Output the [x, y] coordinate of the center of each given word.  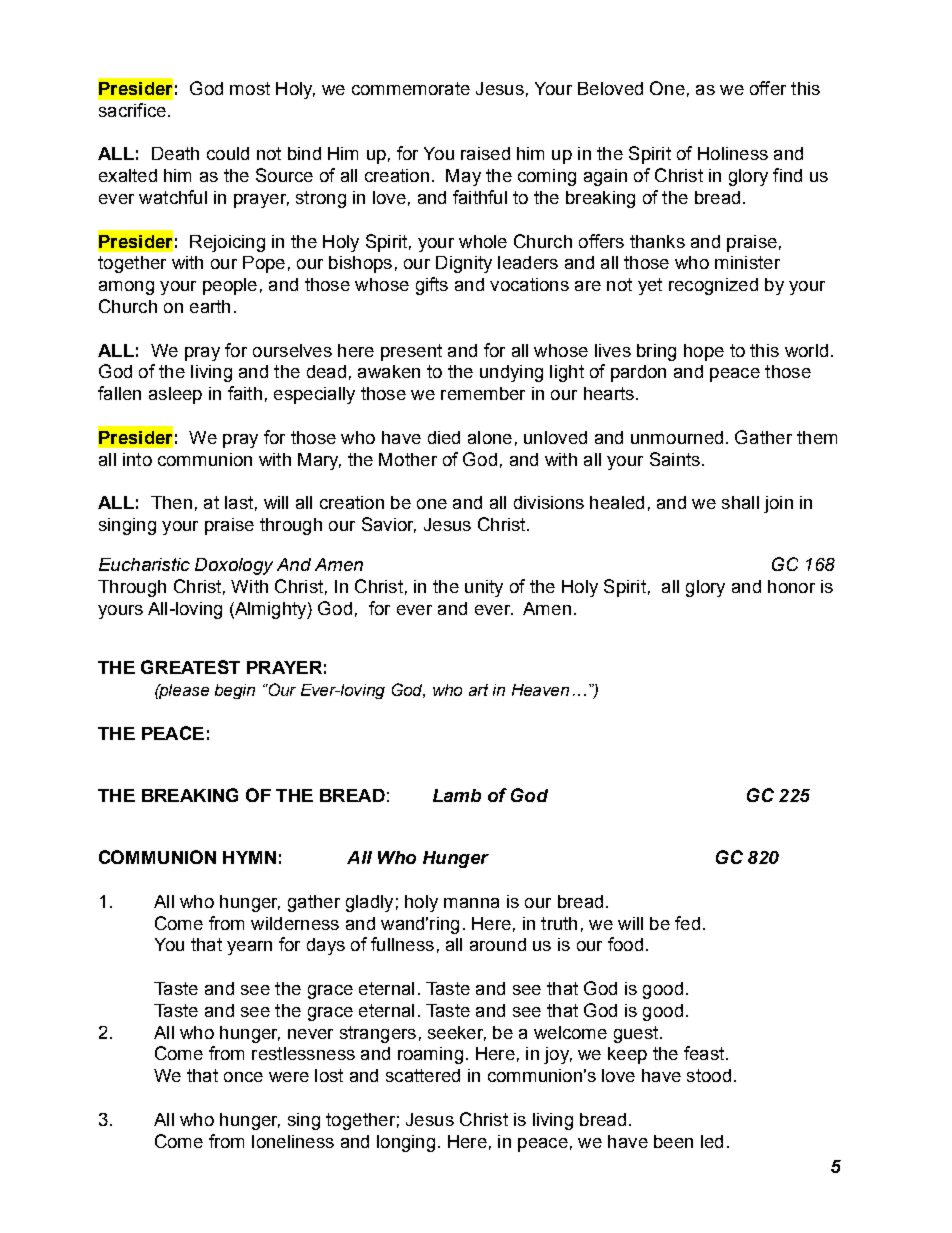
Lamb [457, 795]
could [228, 153]
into [137, 459]
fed [687, 923]
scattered [423, 1075]
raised [485, 153]
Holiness [733, 153]
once [243, 1077]
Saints [675, 459]
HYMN [249, 857]
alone [490, 437]
